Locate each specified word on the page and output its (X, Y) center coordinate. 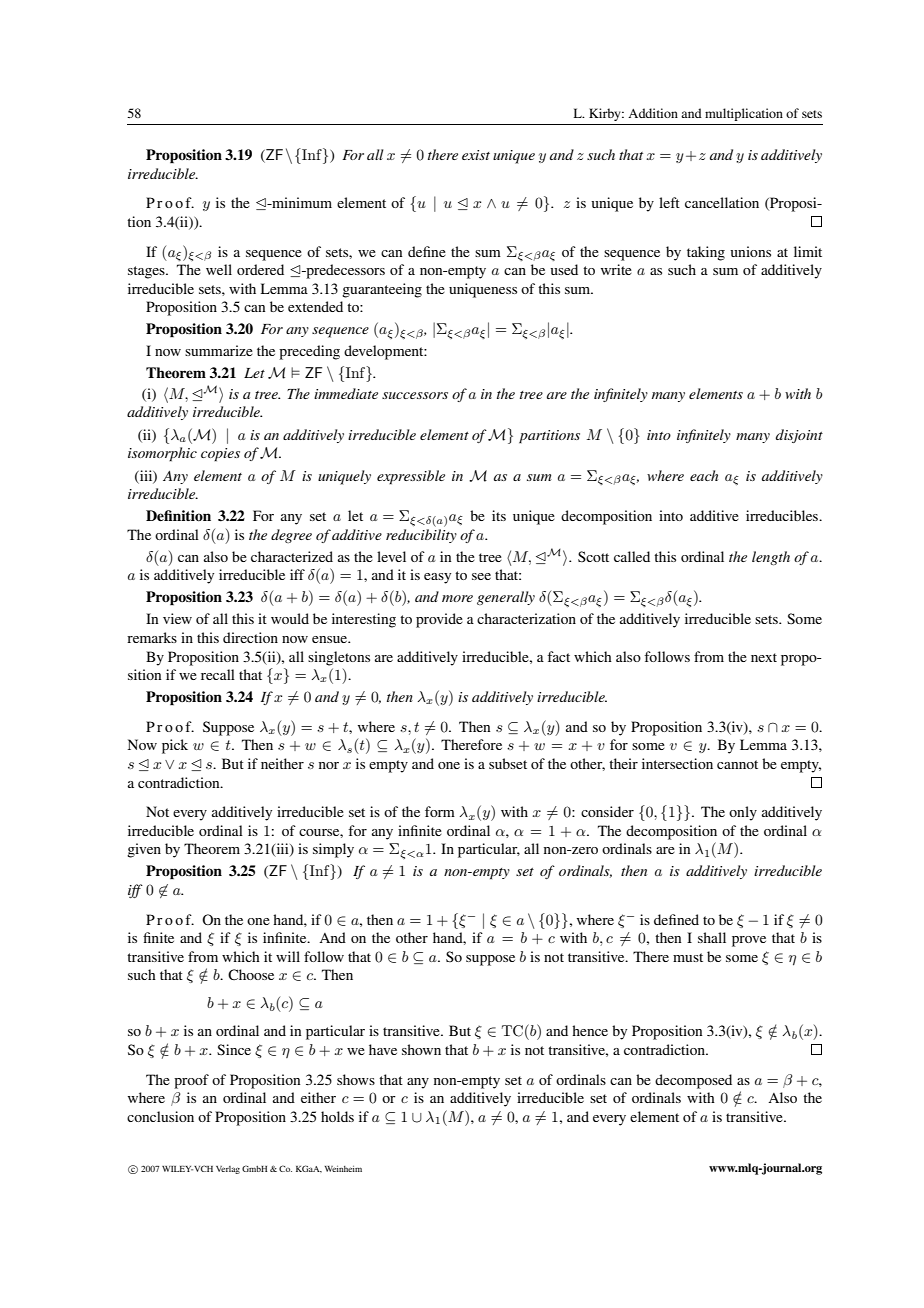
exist (476, 155)
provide (439, 620)
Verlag (228, 1170)
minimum (301, 202)
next (764, 657)
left (669, 202)
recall (218, 674)
